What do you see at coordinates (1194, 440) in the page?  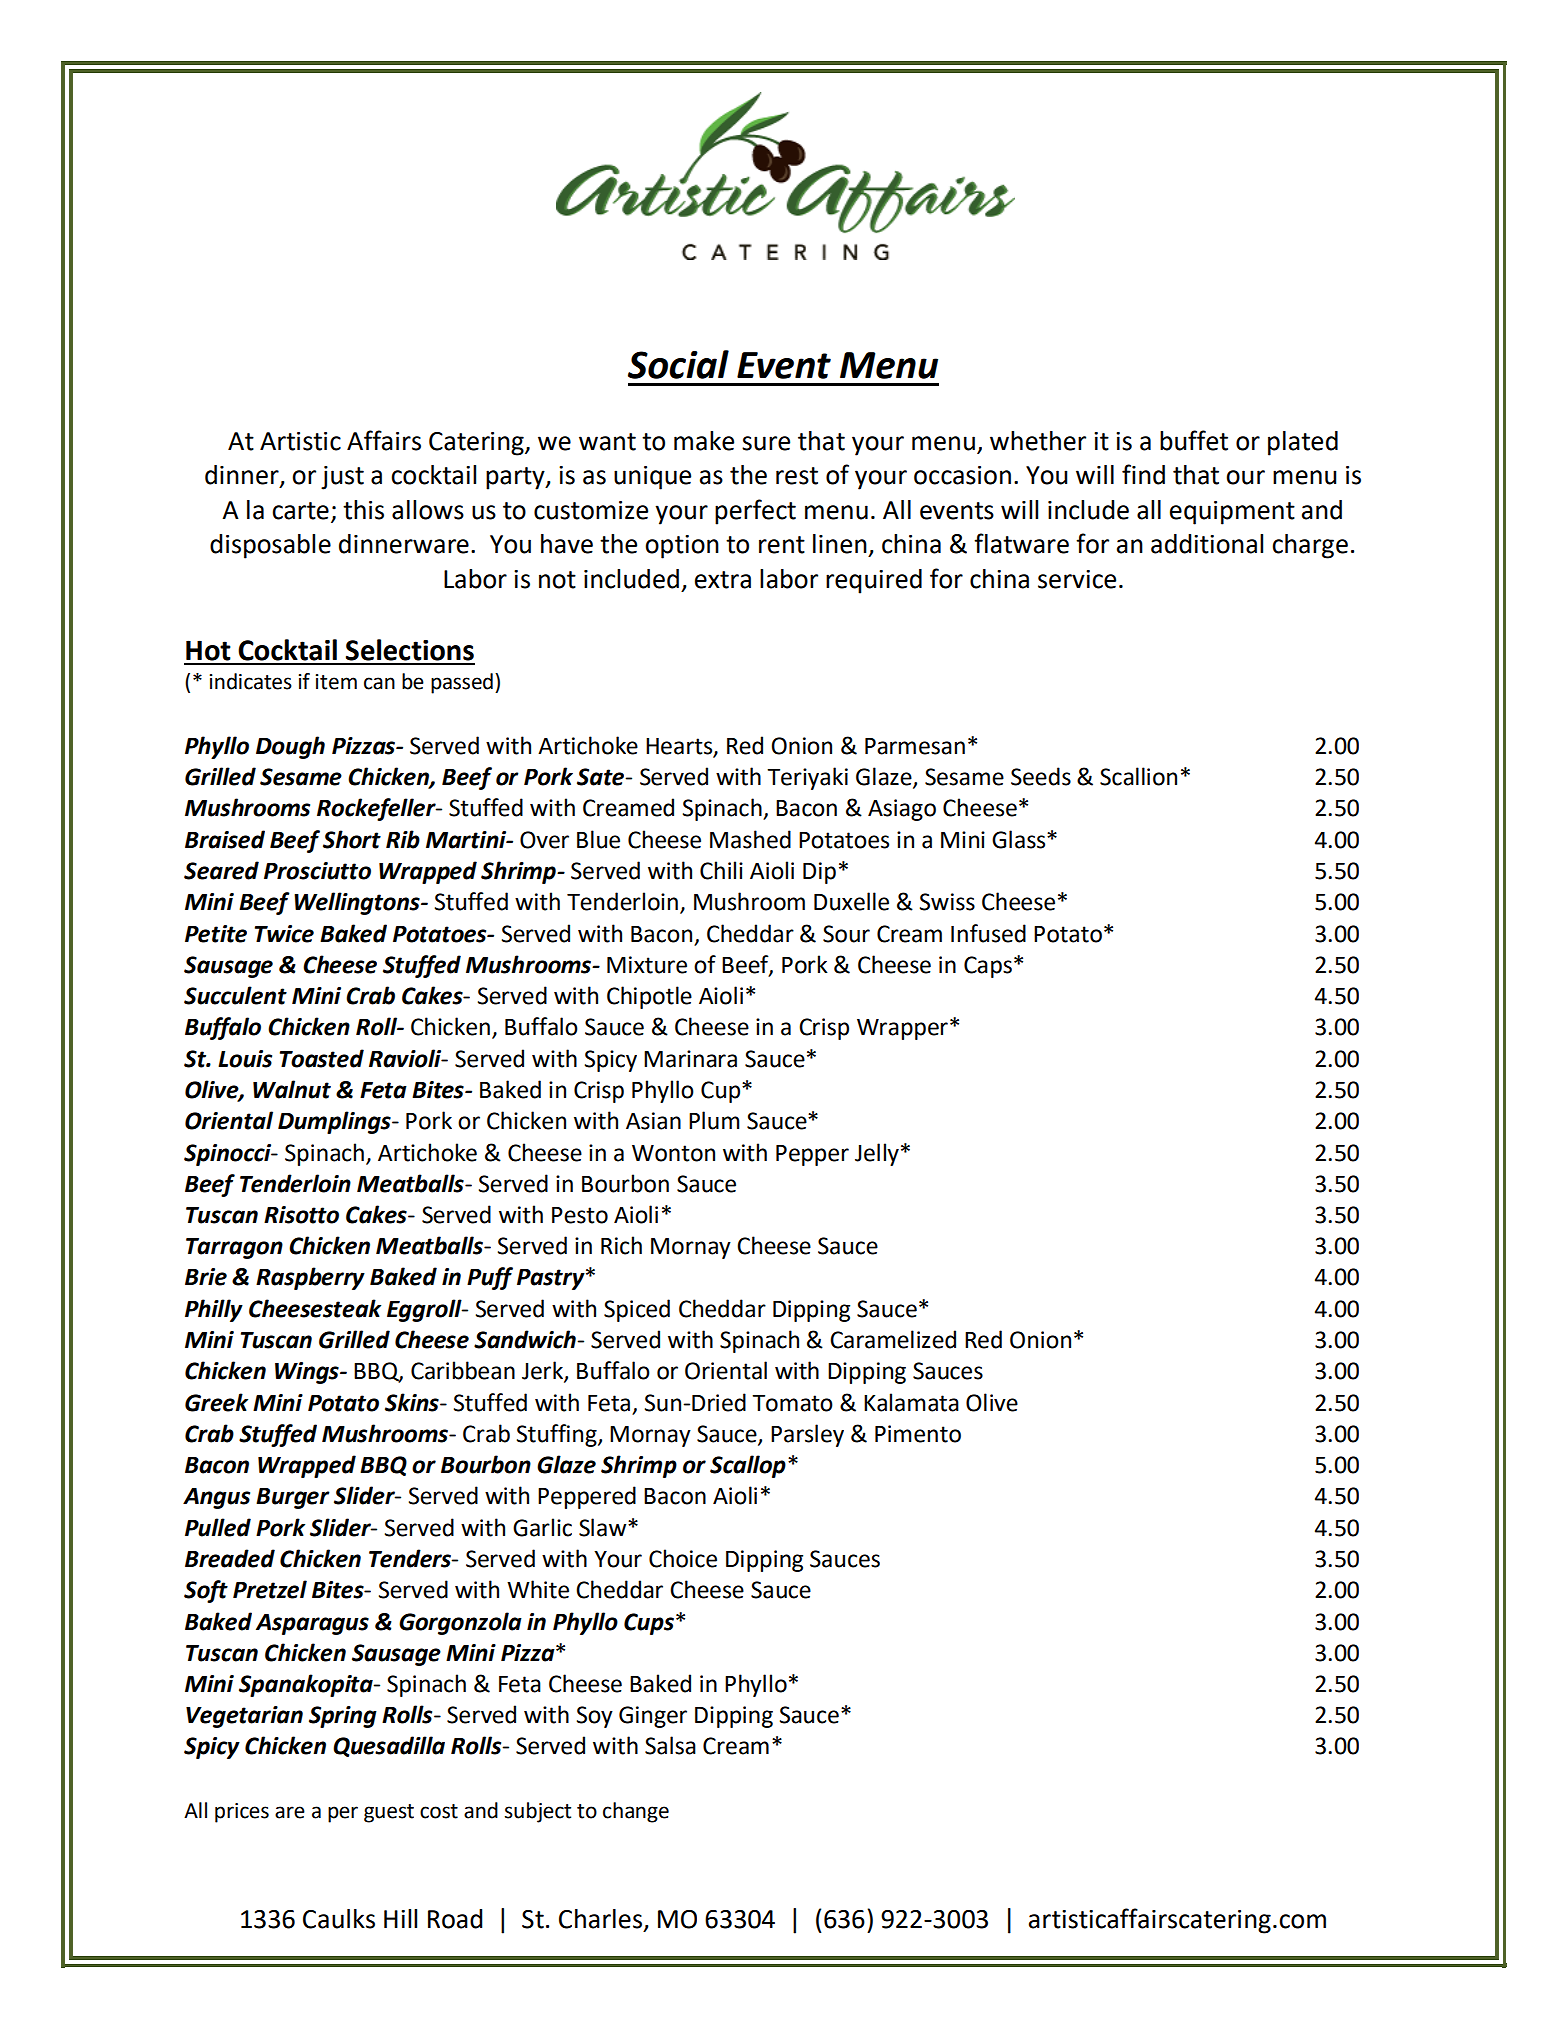 I see `buffet` at bounding box center [1194, 440].
